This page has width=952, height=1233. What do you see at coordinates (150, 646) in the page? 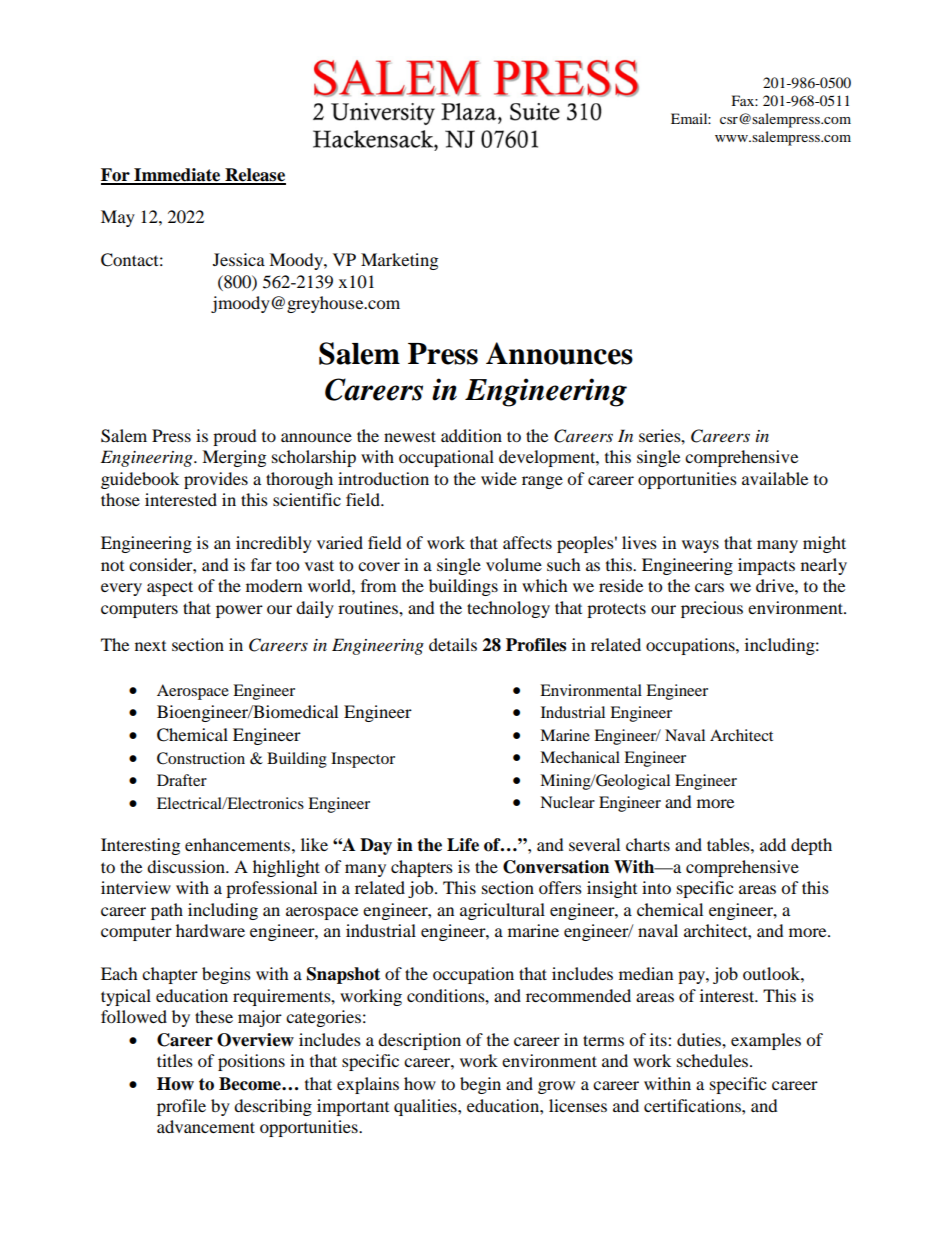
I see `next` at bounding box center [150, 646].
